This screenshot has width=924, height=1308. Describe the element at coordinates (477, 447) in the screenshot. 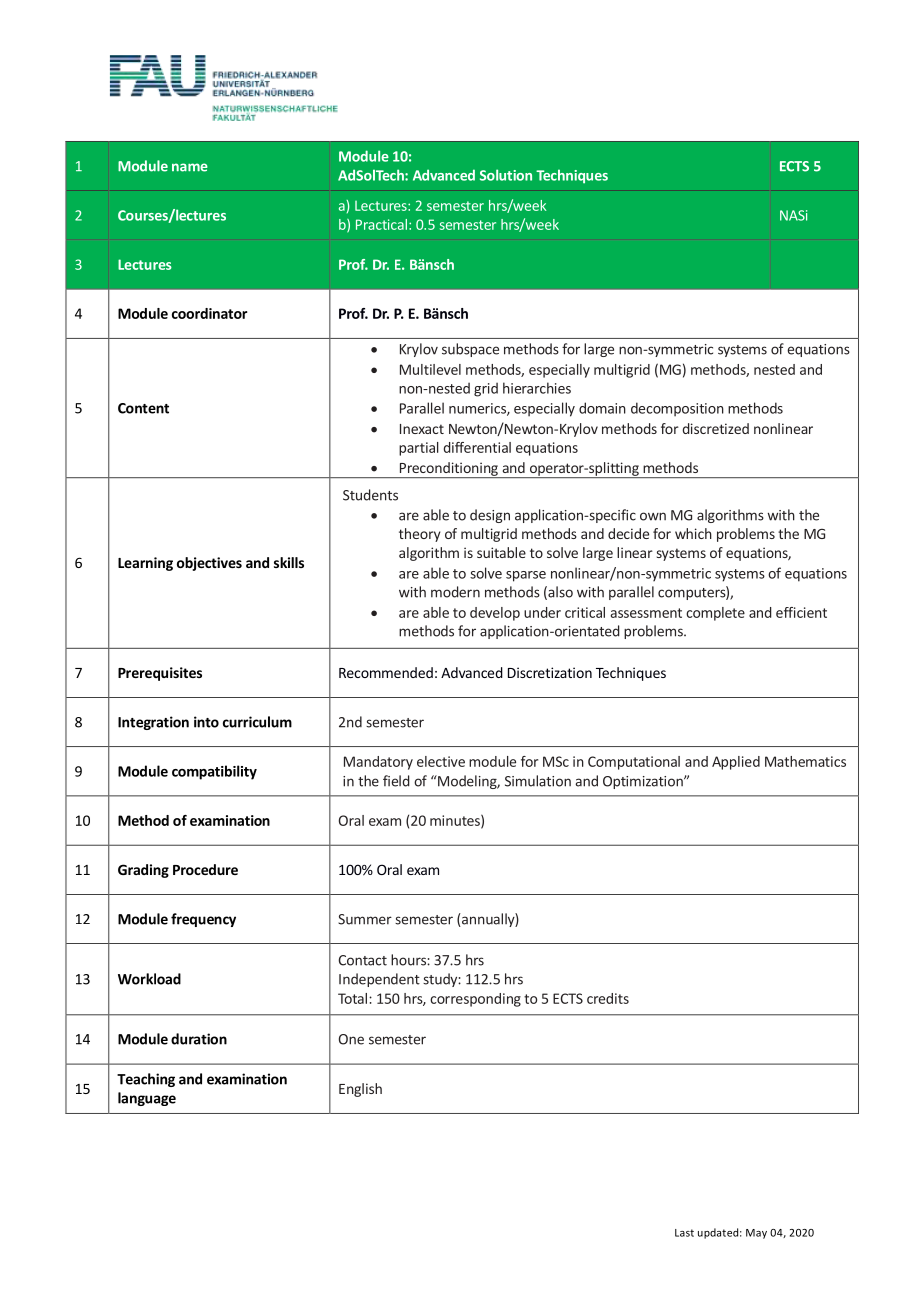

I see `differential` at that location.
